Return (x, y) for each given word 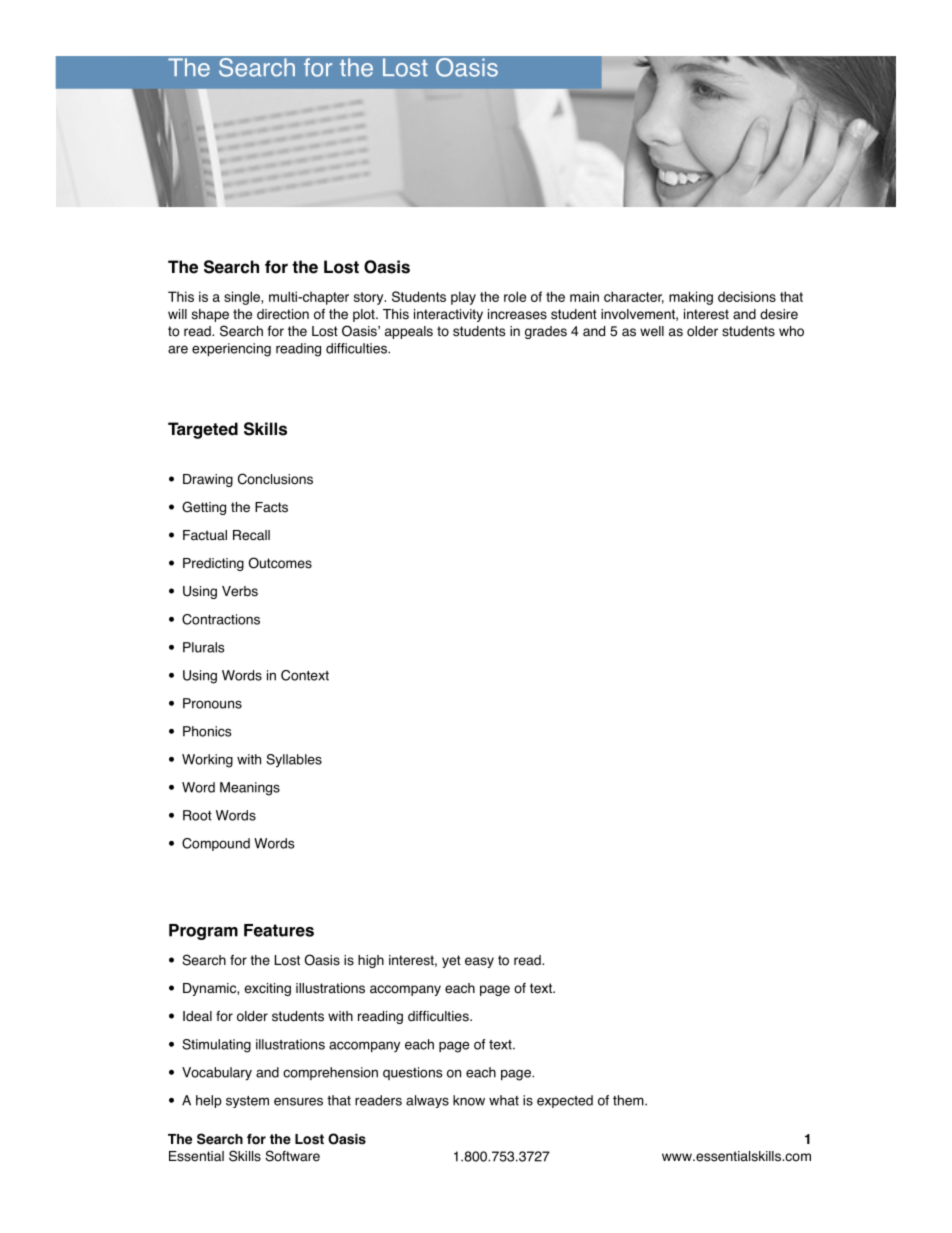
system (247, 1102)
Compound (216, 844)
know (469, 1100)
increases (517, 314)
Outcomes (280, 563)
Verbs (240, 591)
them (629, 1100)
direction (283, 314)
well (652, 331)
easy (479, 962)
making (691, 298)
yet (451, 961)
